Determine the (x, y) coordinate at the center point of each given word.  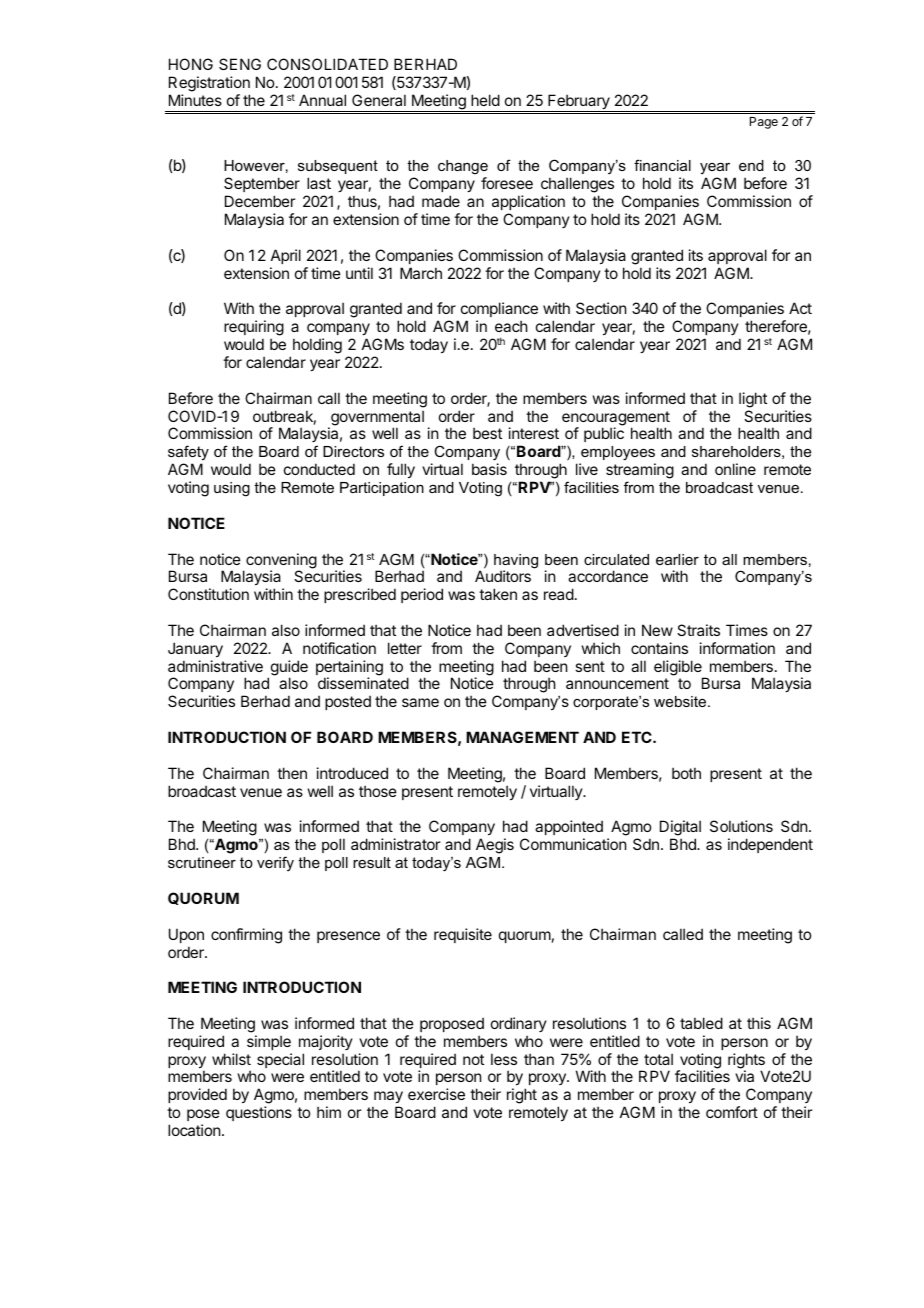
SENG (240, 64)
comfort (732, 1112)
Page (764, 123)
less (504, 1059)
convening (281, 562)
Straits (698, 630)
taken (498, 594)
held (485, 100)
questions (259, 1113)
